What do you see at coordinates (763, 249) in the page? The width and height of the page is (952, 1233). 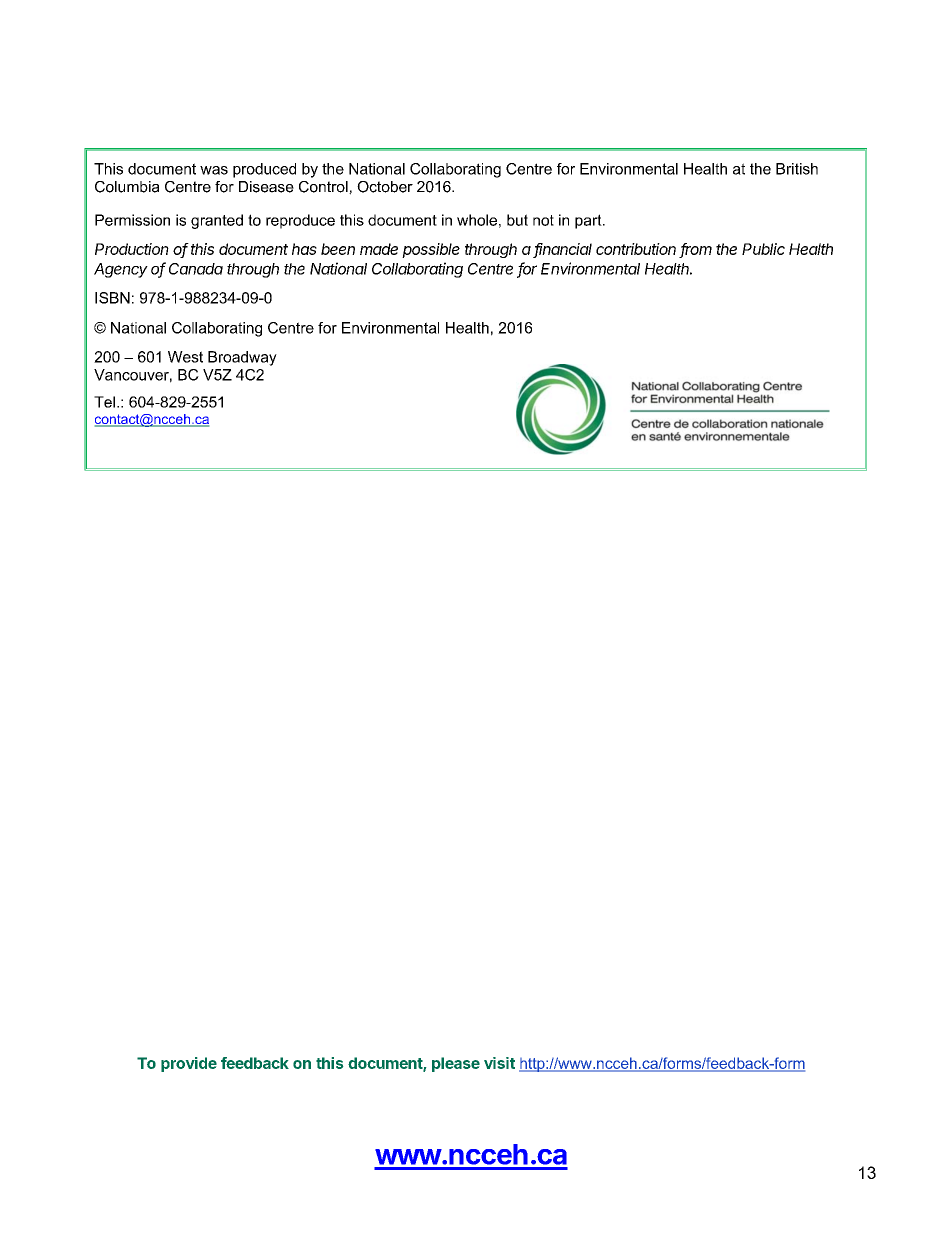 I see `Public` at bounding box center [763, 249].
